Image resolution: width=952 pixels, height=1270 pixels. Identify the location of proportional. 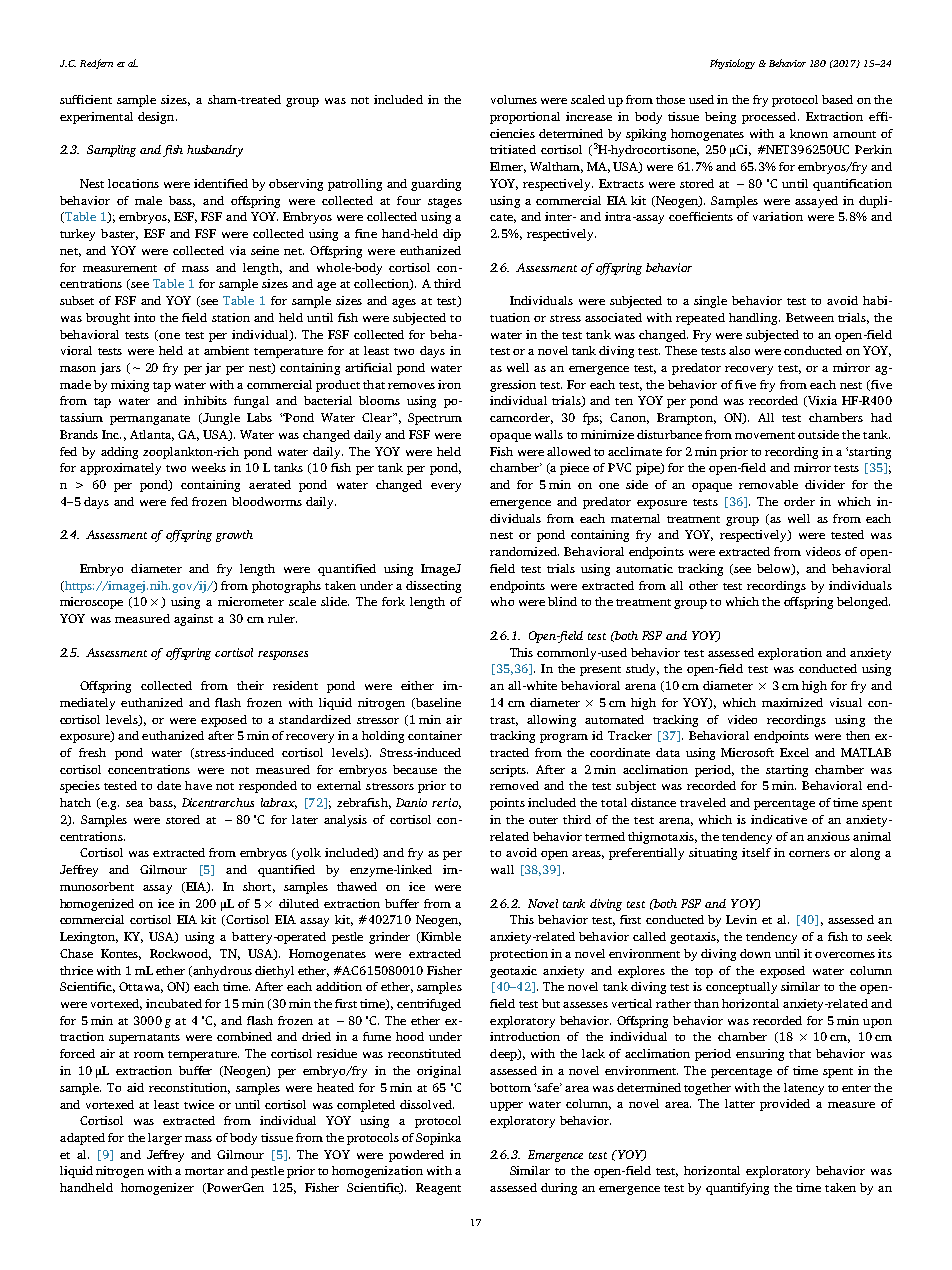
(525, 118).
